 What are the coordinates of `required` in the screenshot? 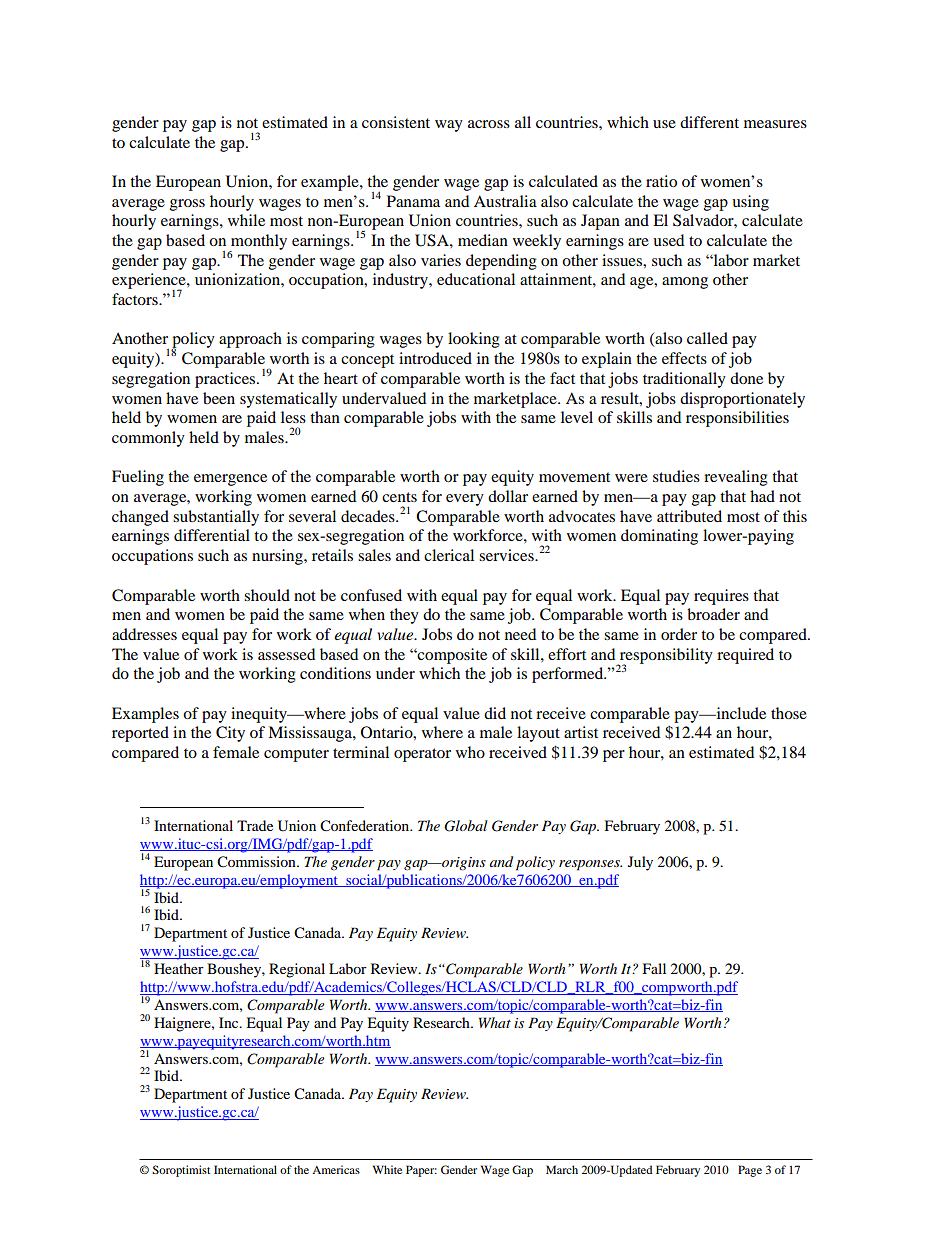 It's located at (745, 656).
